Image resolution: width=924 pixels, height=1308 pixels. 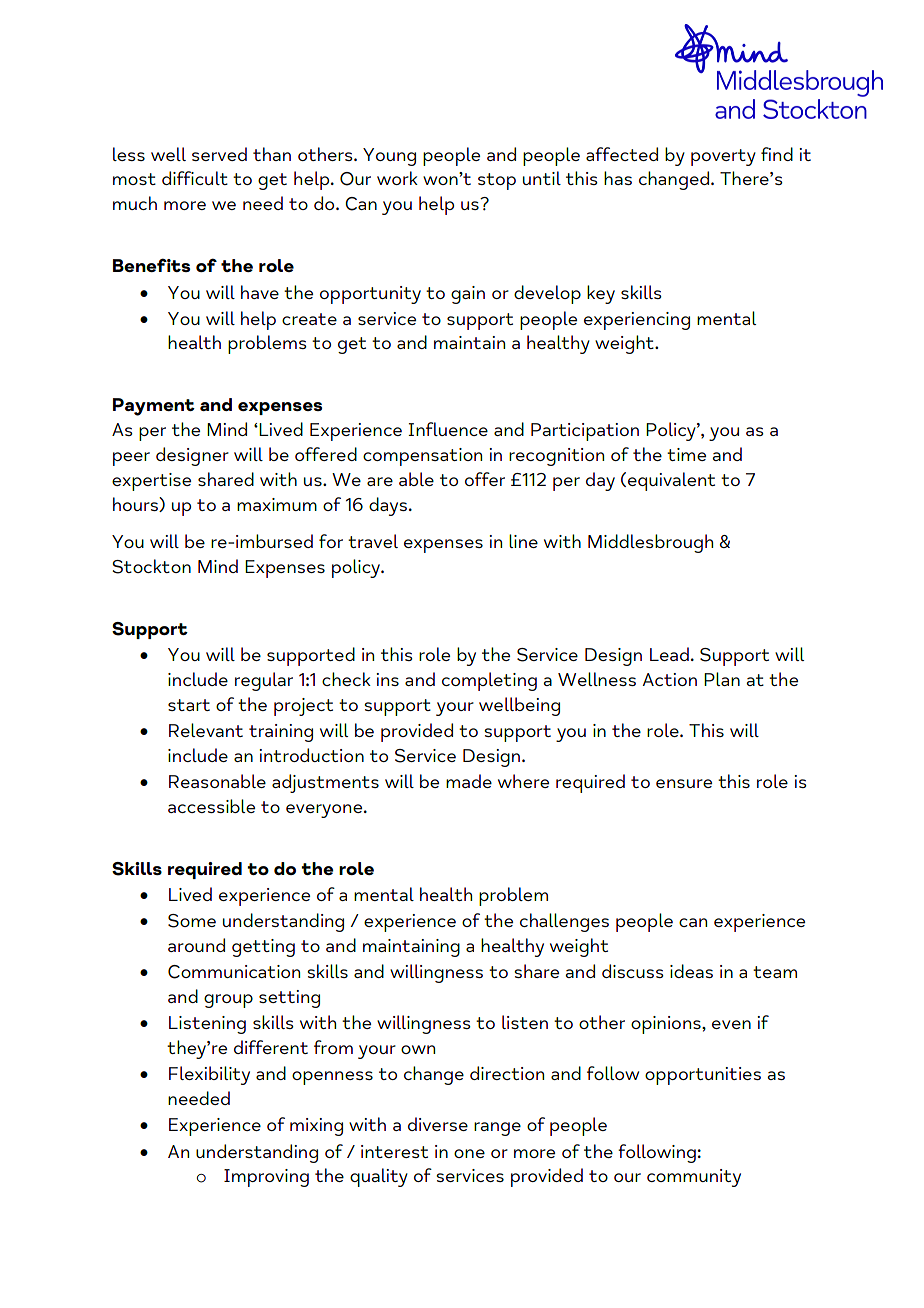 I want to click on Improving, so click(x=266, y=1178).
